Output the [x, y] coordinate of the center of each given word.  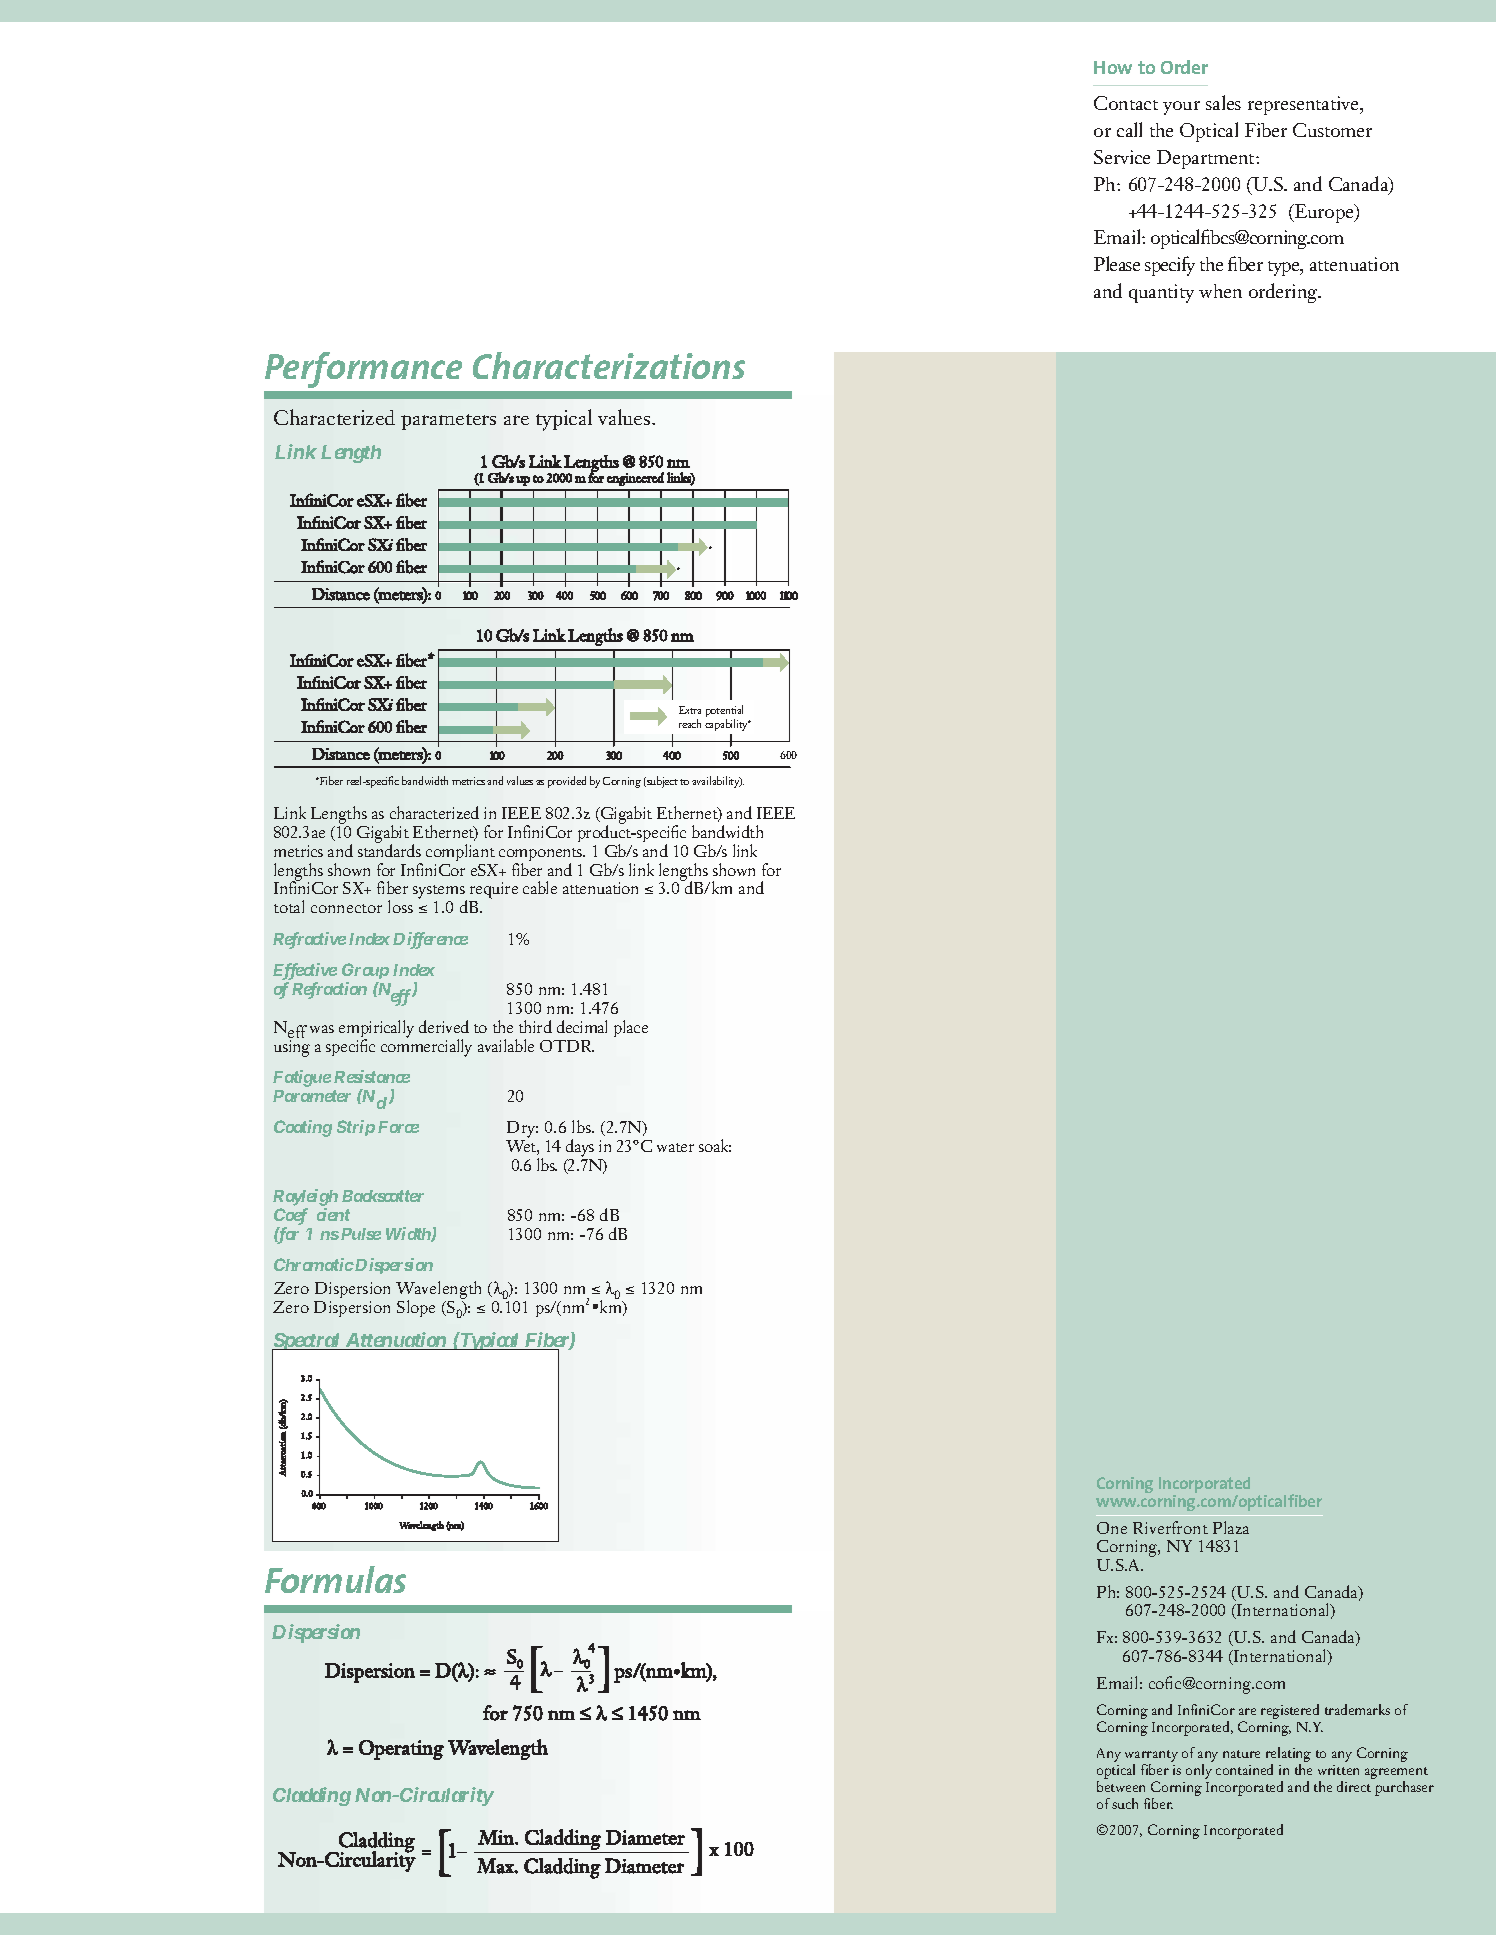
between [1121, 1786]
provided [567, 782]
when [1220, 291]
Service [1122, 157]
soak [715, 1145]
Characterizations [609, 365]
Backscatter [383, 1196]
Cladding [312, 1796]
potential [724, 712]
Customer [1332, 130]
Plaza [1231, 1527]
